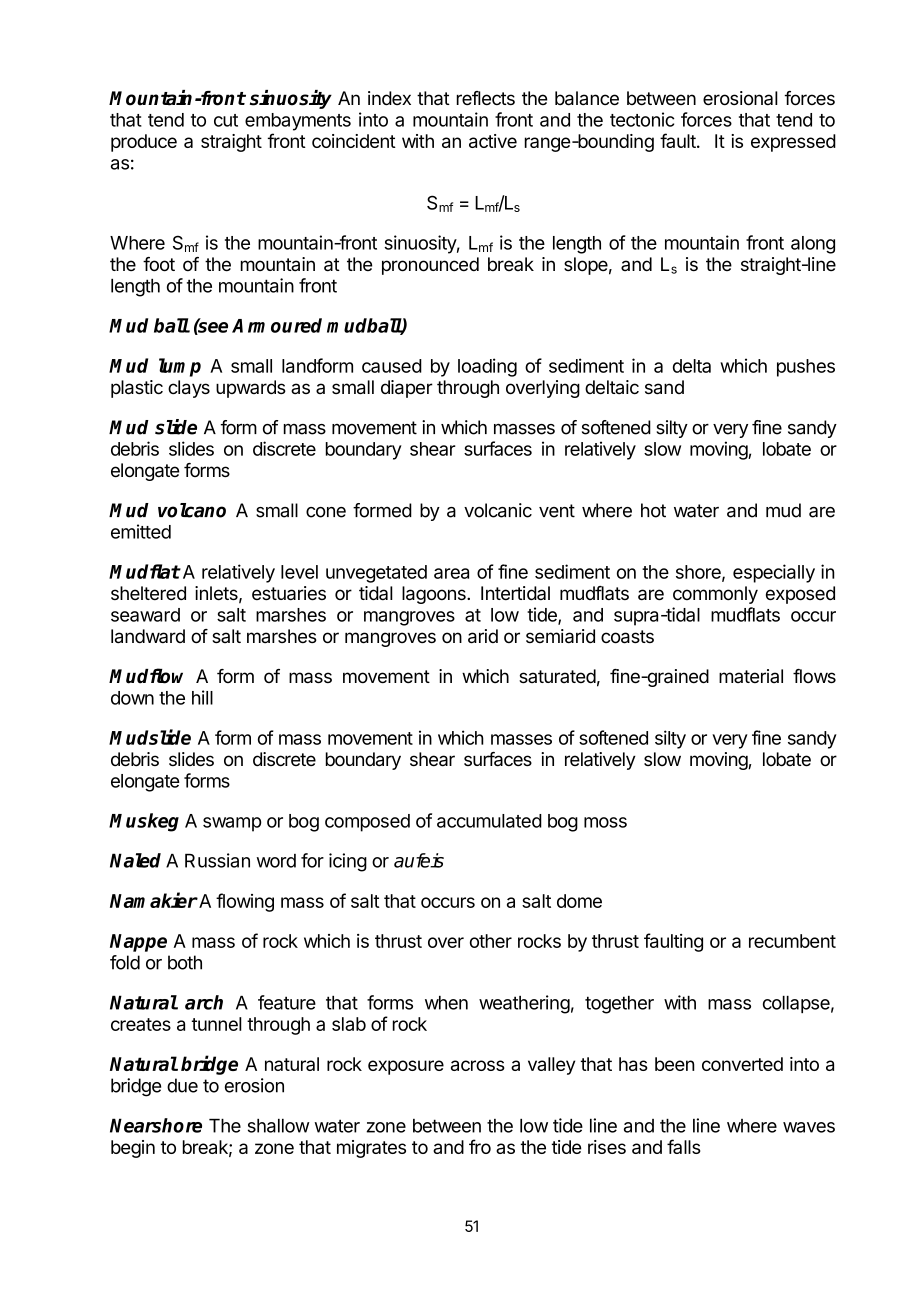  What do you see at coordinates (226, 120) in the screenshot?
I see `cut` at bounding box center [226, 120].
